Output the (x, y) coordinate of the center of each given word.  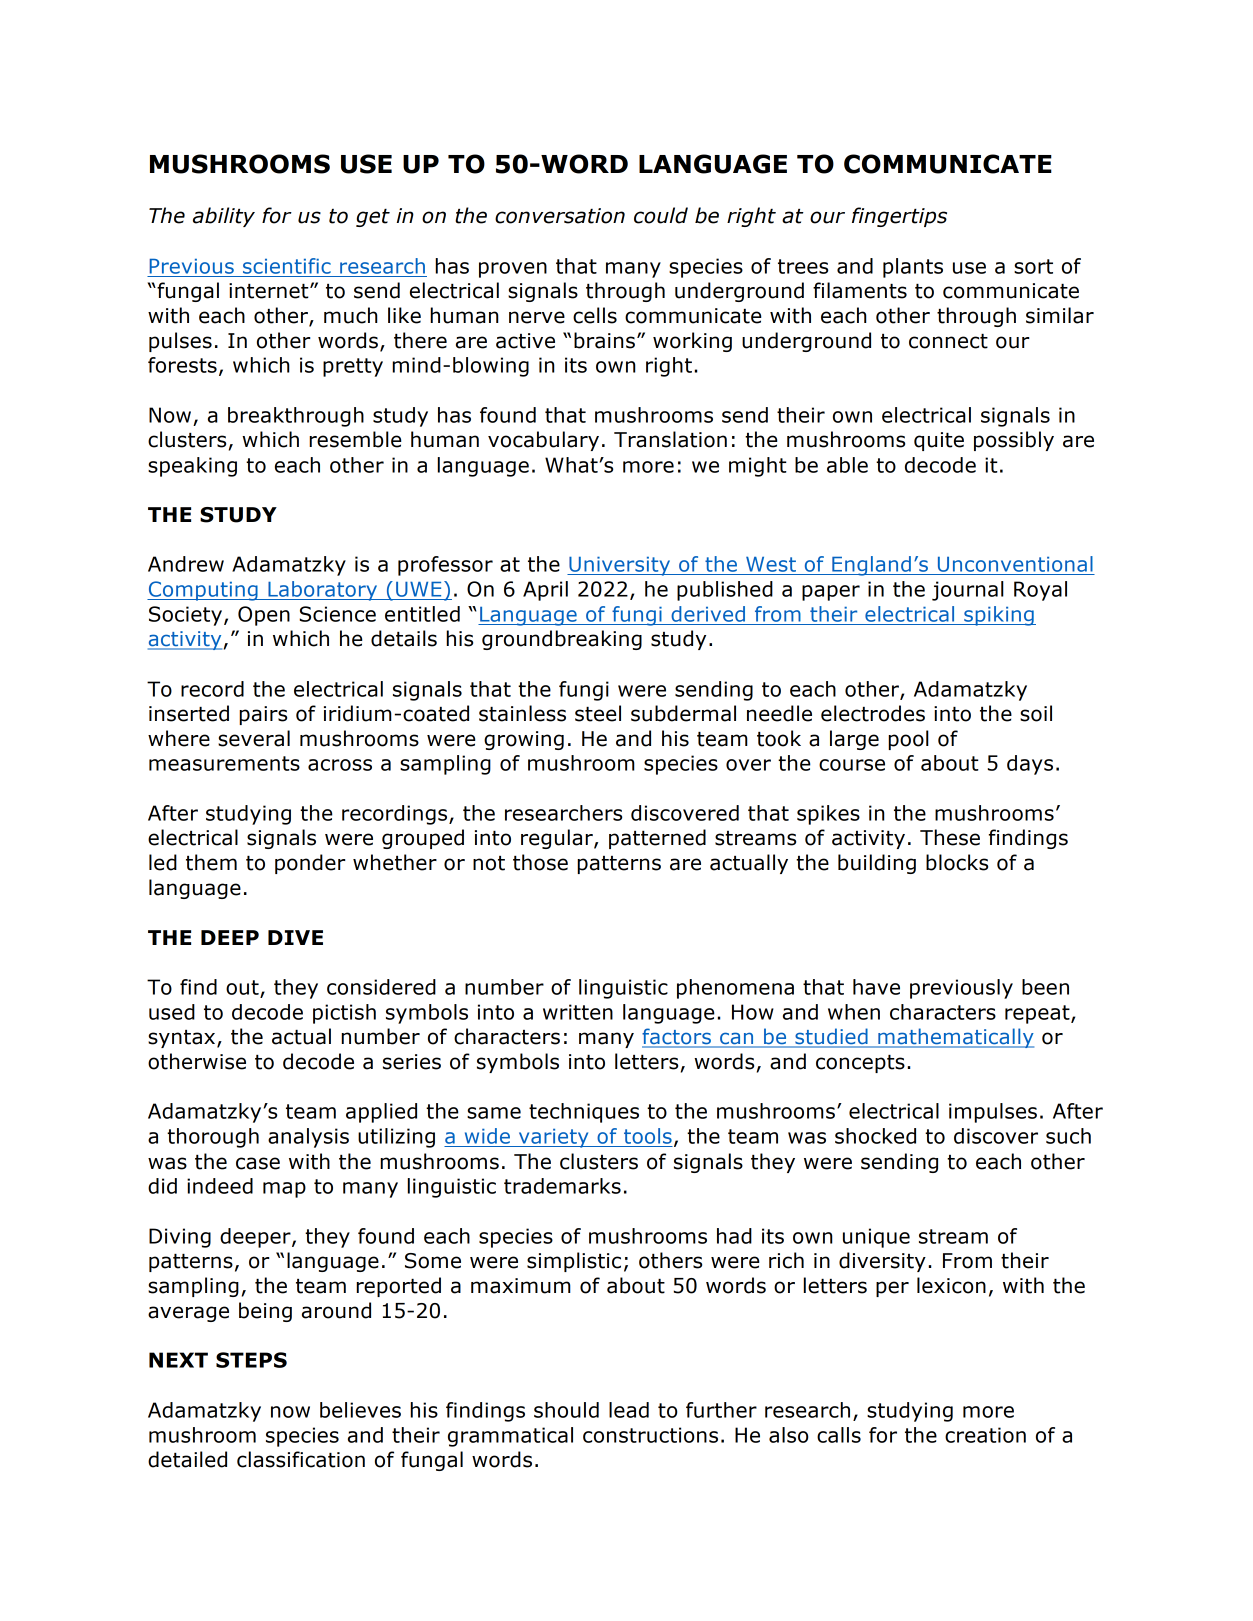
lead (629, 1410)
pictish (344, 1014)
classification (301, 1459)
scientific (287, 266)
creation (985, 1435)
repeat (1038, 1014)
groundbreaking (562, 640)
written (578, 1012)
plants (913, 268)
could (661, 215)
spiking (999, 616)
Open (264, 616)
